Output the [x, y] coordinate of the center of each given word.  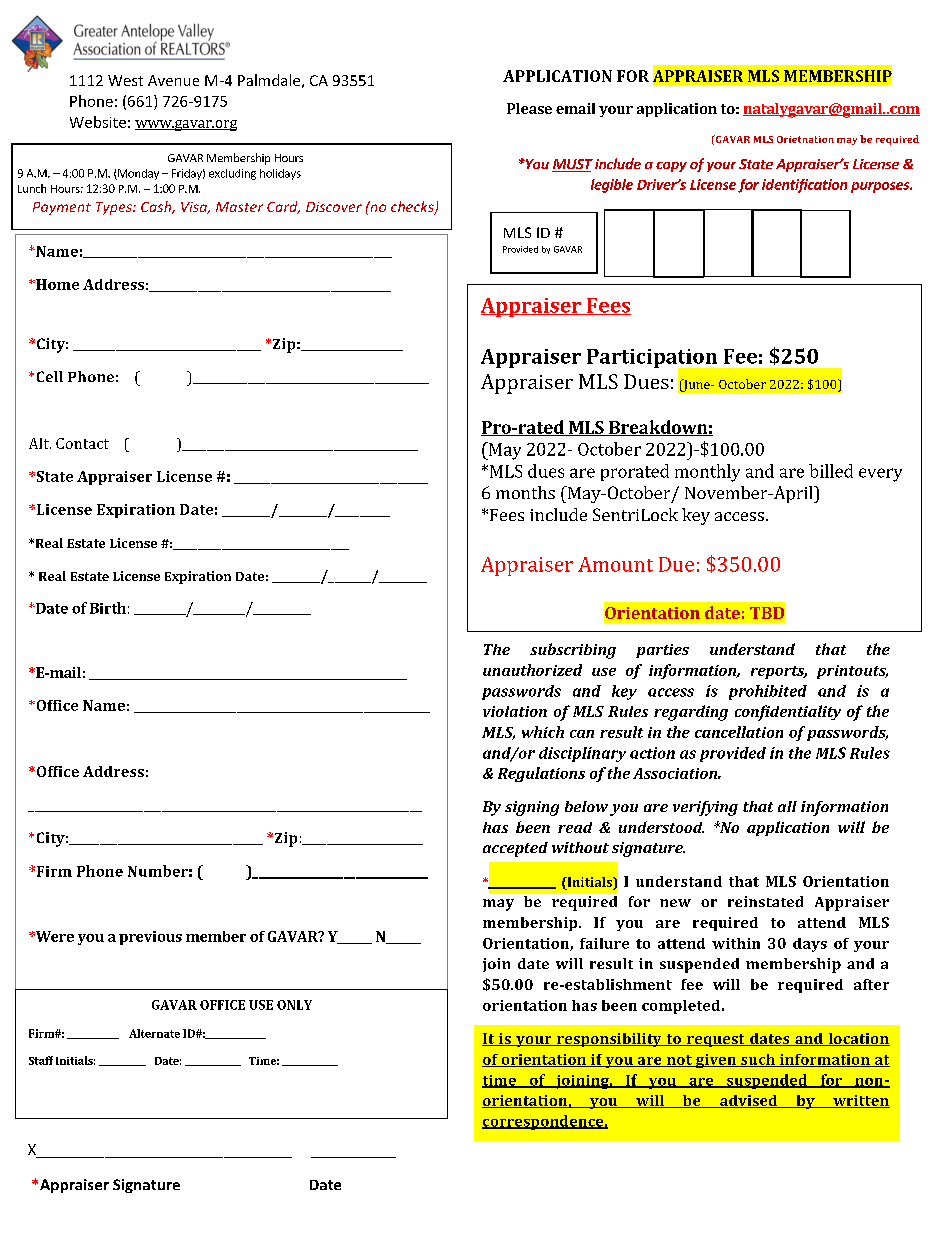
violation [515, 711]
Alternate [154, 1033]
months [525, 492]
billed [831, 471]
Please [529, 108]
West [125, 80]
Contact [82, 443]
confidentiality [788, 713]
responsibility [609, 1040]
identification [804, 186]
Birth [108, 608]
